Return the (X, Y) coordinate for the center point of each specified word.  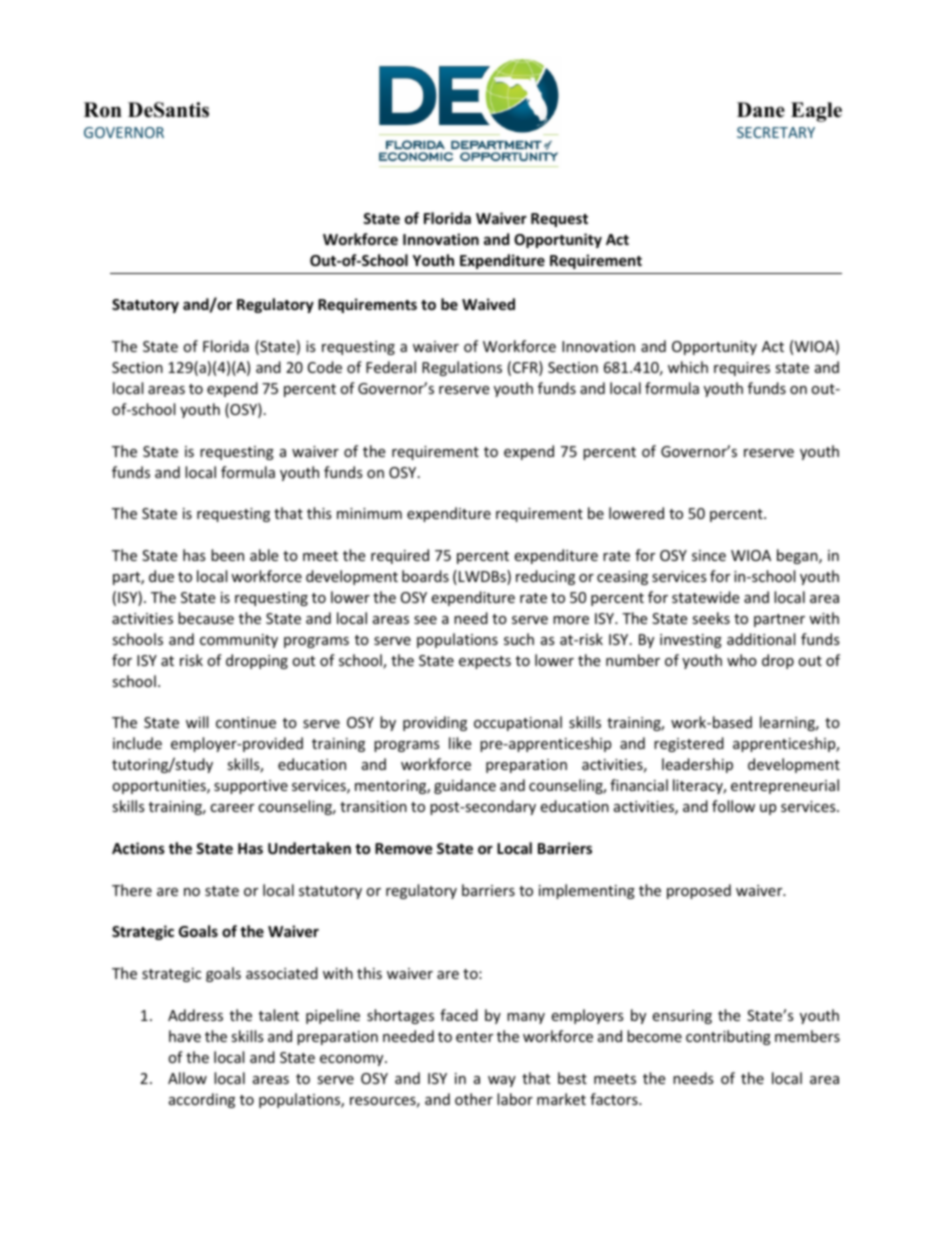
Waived (488, 304)
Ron (103, 110)
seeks (711, 618)
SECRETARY (776, 132)
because (206, 618)
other (474, 1099)
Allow (187, 1078)
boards (425, 576)
